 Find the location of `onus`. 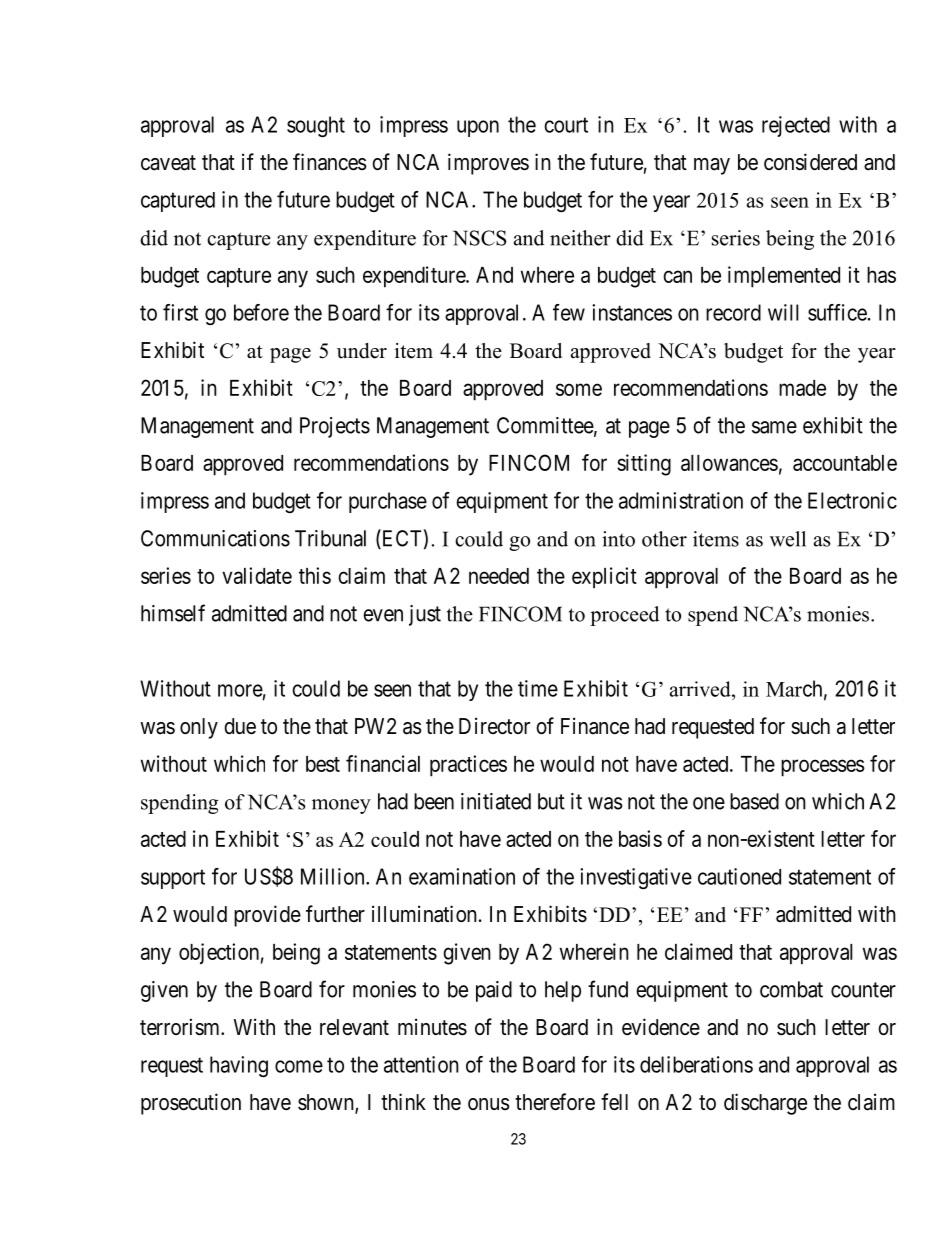

onus is located at coordinates (489, 1104).
